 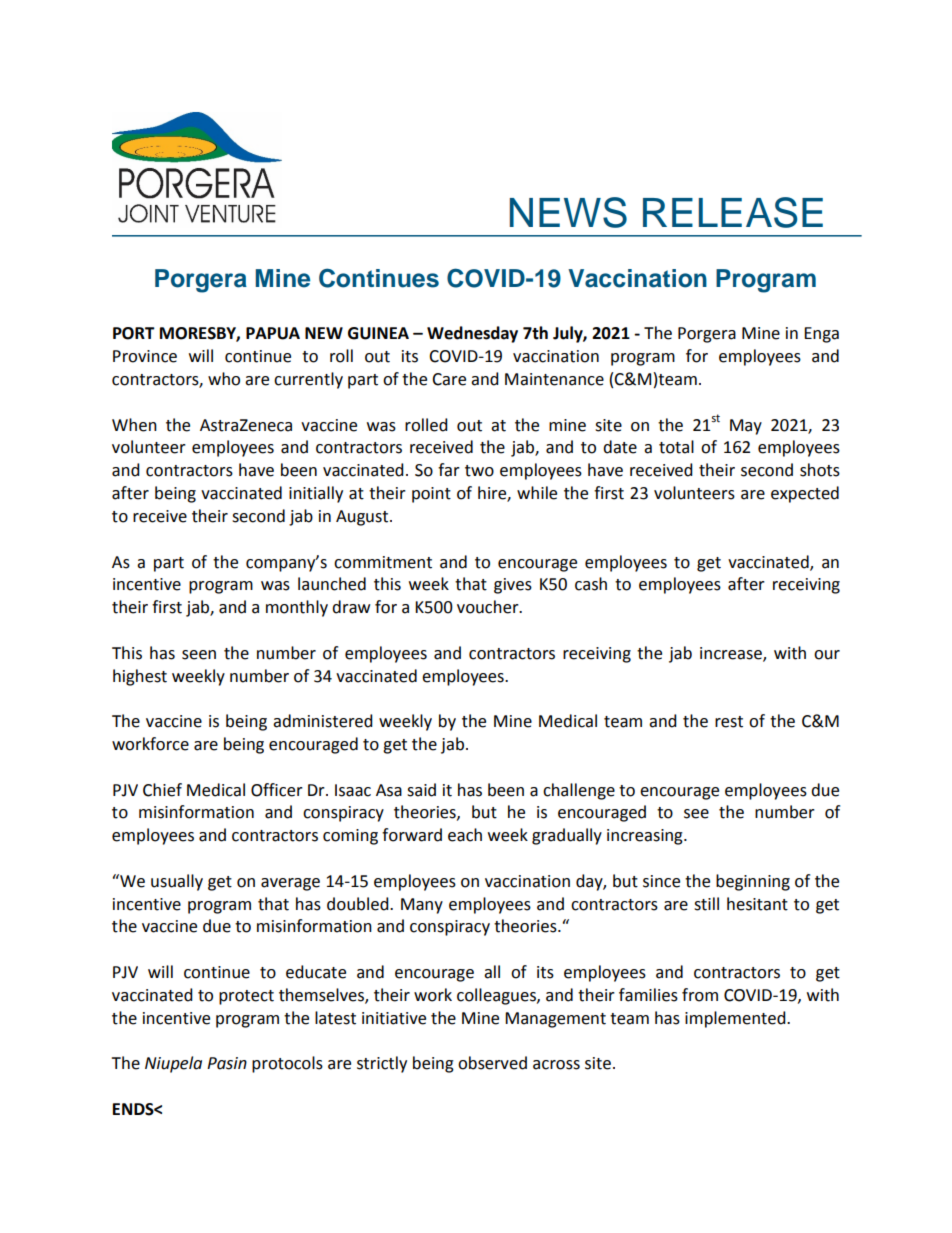 What do you see at coordinates (273, 333) in the image?
I see `PAPUA` at bounding box center [273, 333].
